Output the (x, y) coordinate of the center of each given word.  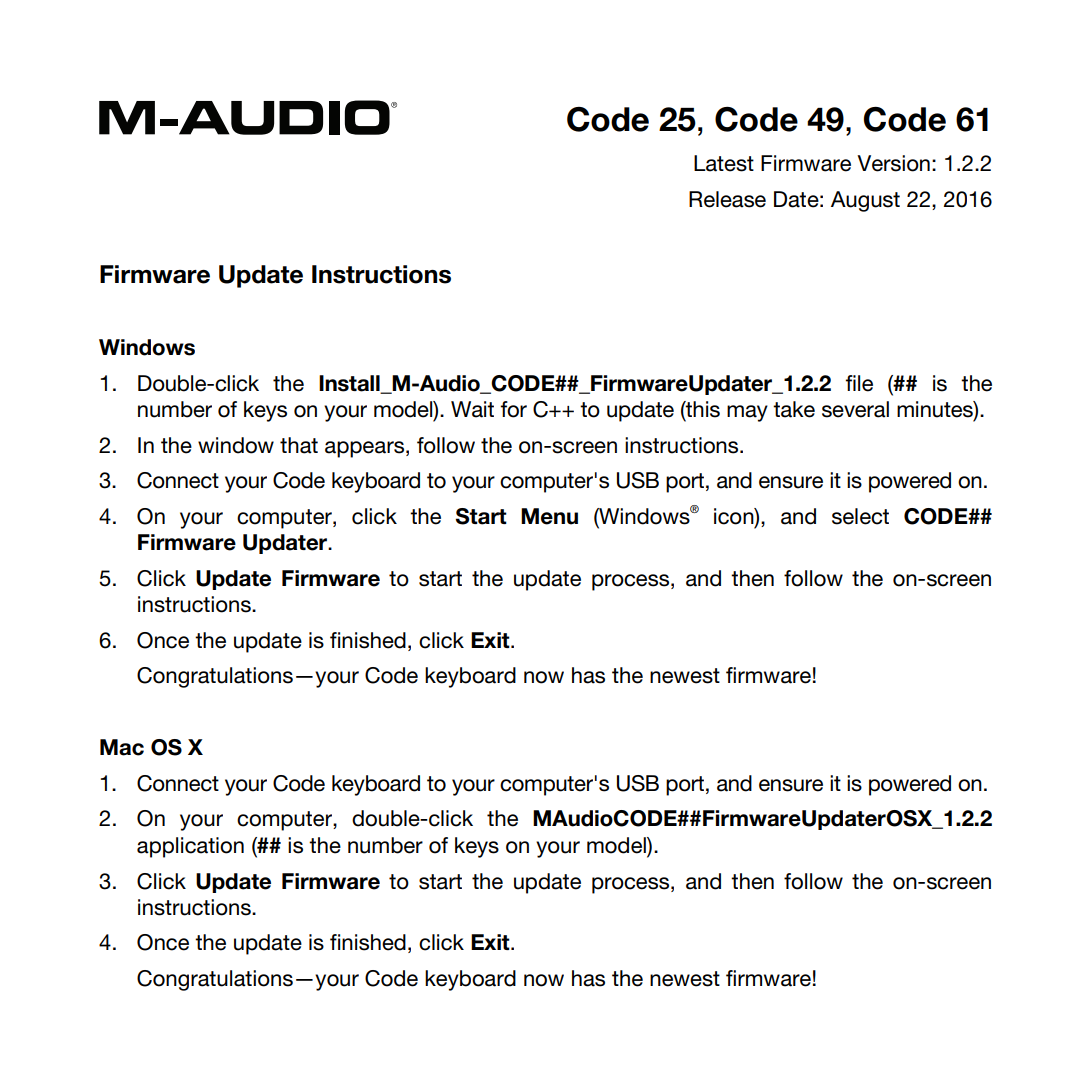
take (794, 409)
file (859, 383)
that (299, 445)
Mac (122, 747)
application (190, 847)
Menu (549, 516)
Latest (724, 163)
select (860, 516)
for (514, 409)
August (865, 201)
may (747, 413)
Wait (472, 409)
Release (727, 199)
